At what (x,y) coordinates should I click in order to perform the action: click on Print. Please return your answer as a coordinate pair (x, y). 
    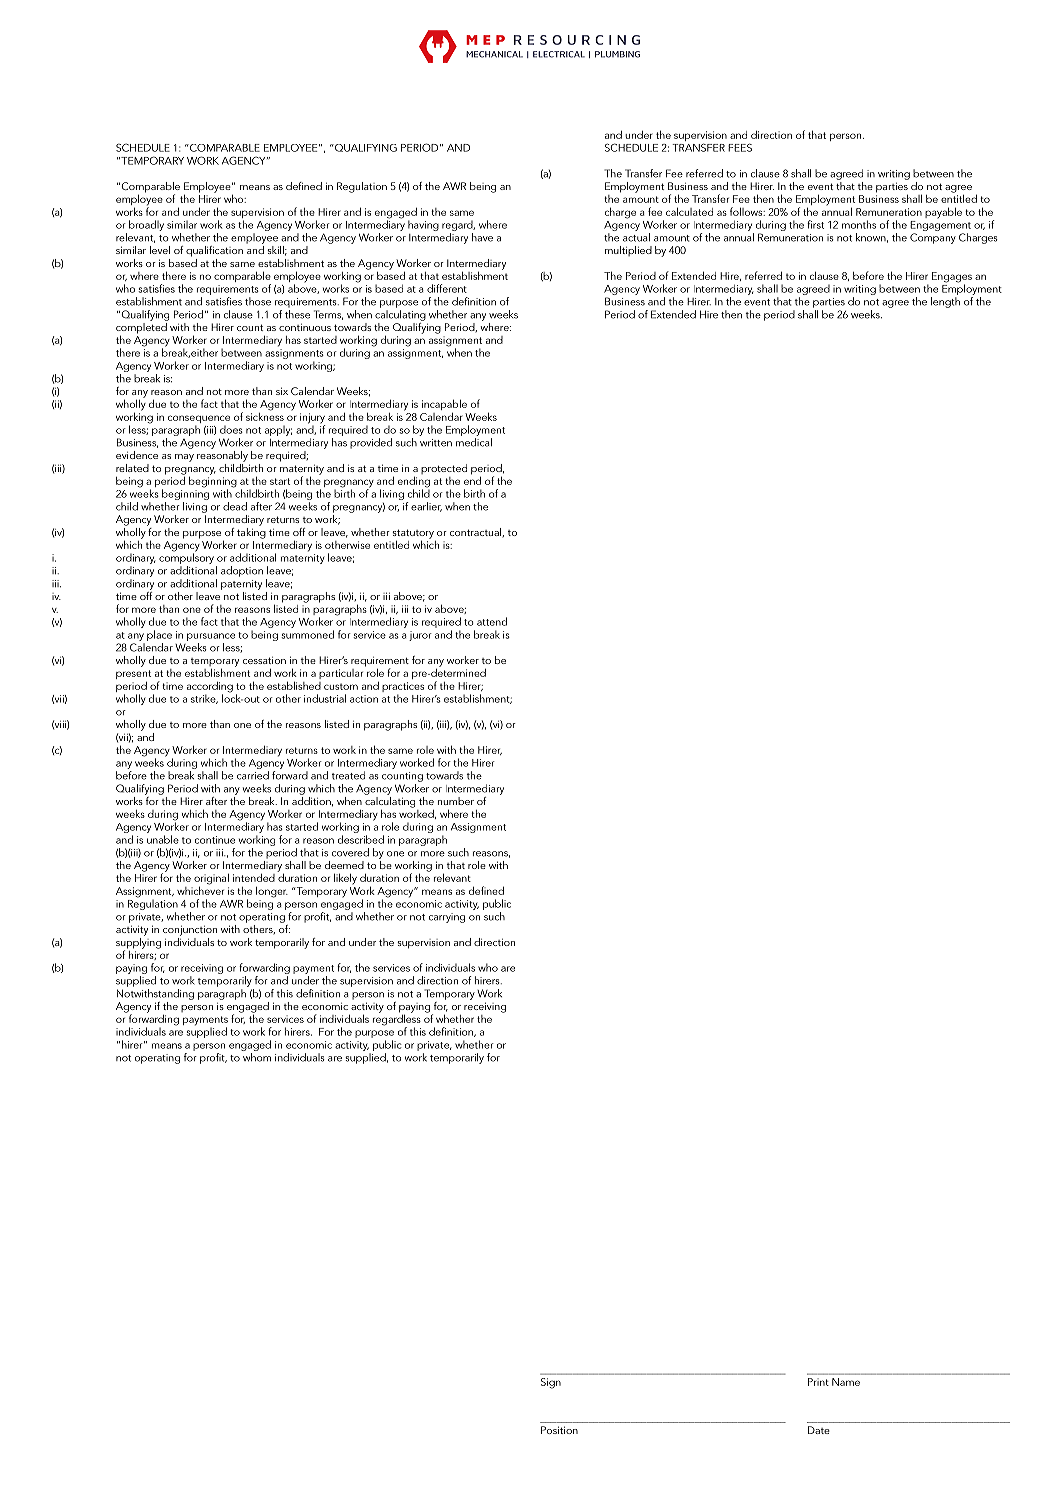
    Looking at the image, I should click on (818, 1382).
